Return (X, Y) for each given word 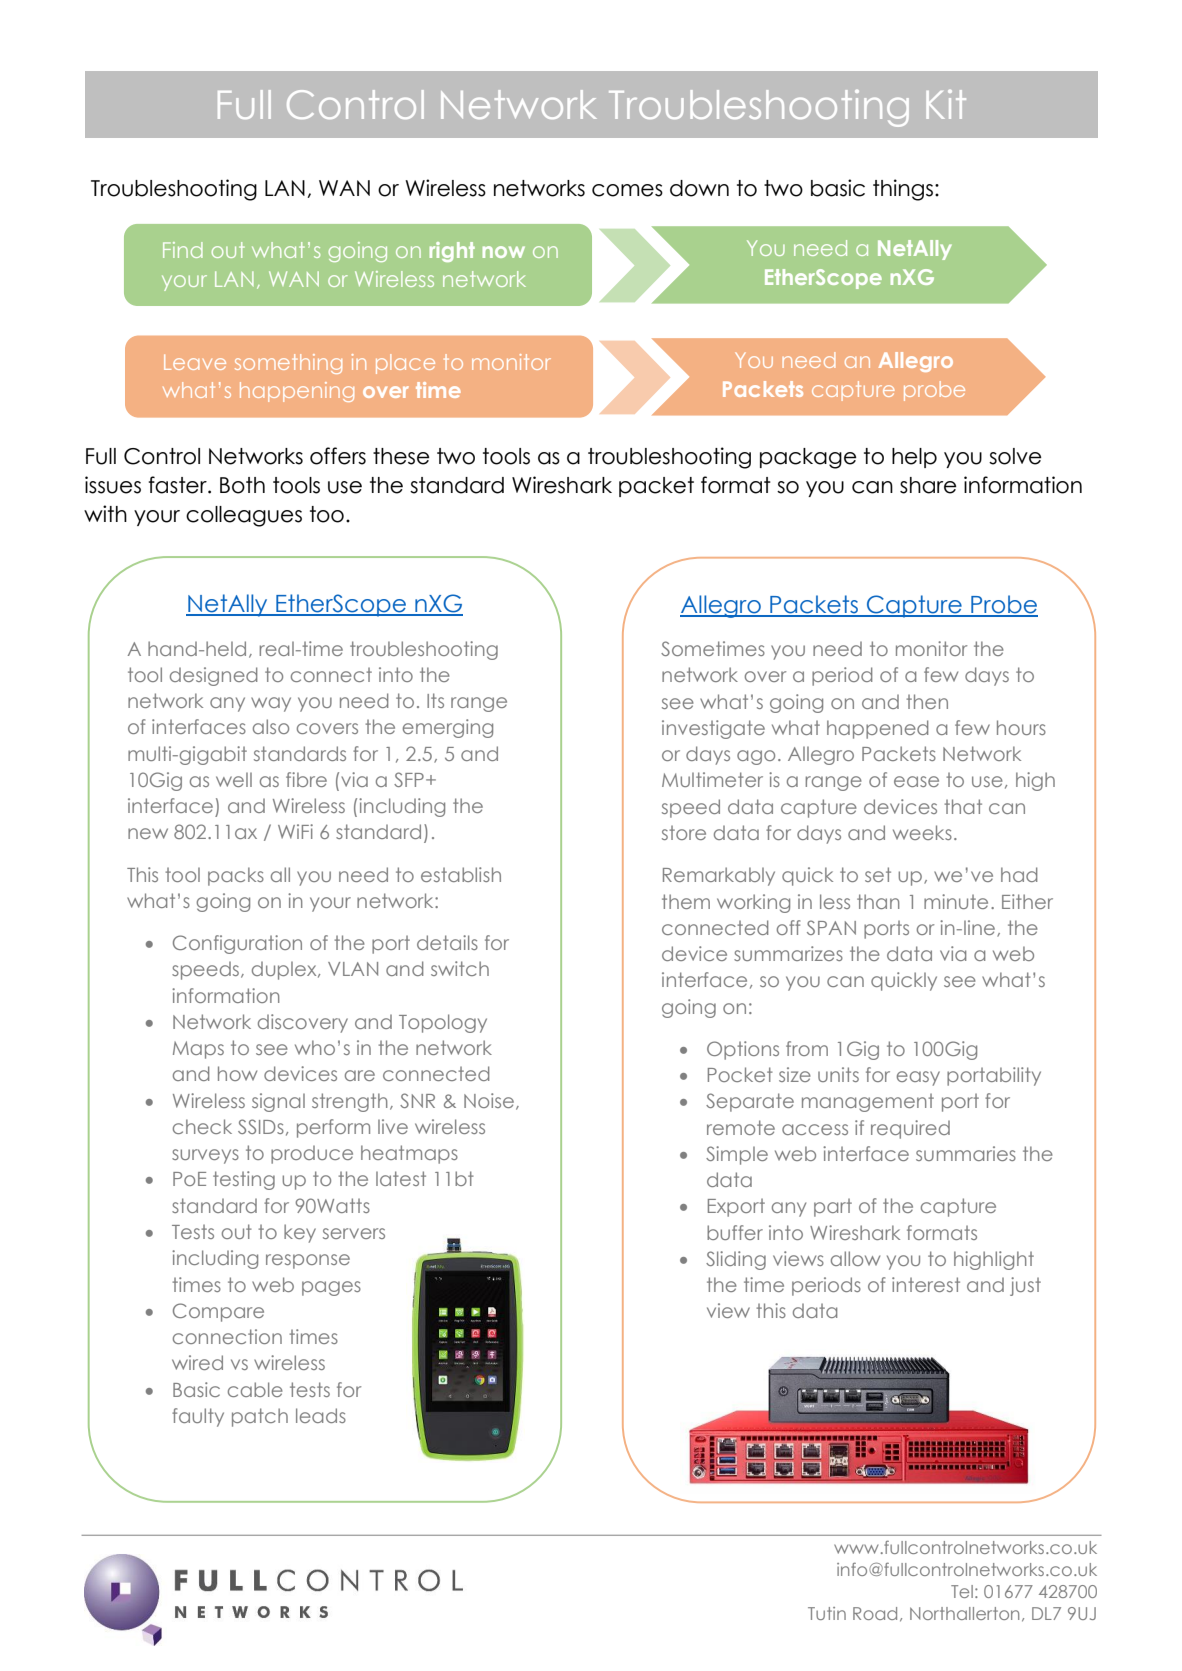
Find (183, 250)
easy (918, 1078)
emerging (448, 728)
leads (321, 1415)
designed (213, 676)
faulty (198, 1417)
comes (627, 190)
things (904, 190)
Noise (489, 1100)
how (237, 1073)
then (927, 701)
